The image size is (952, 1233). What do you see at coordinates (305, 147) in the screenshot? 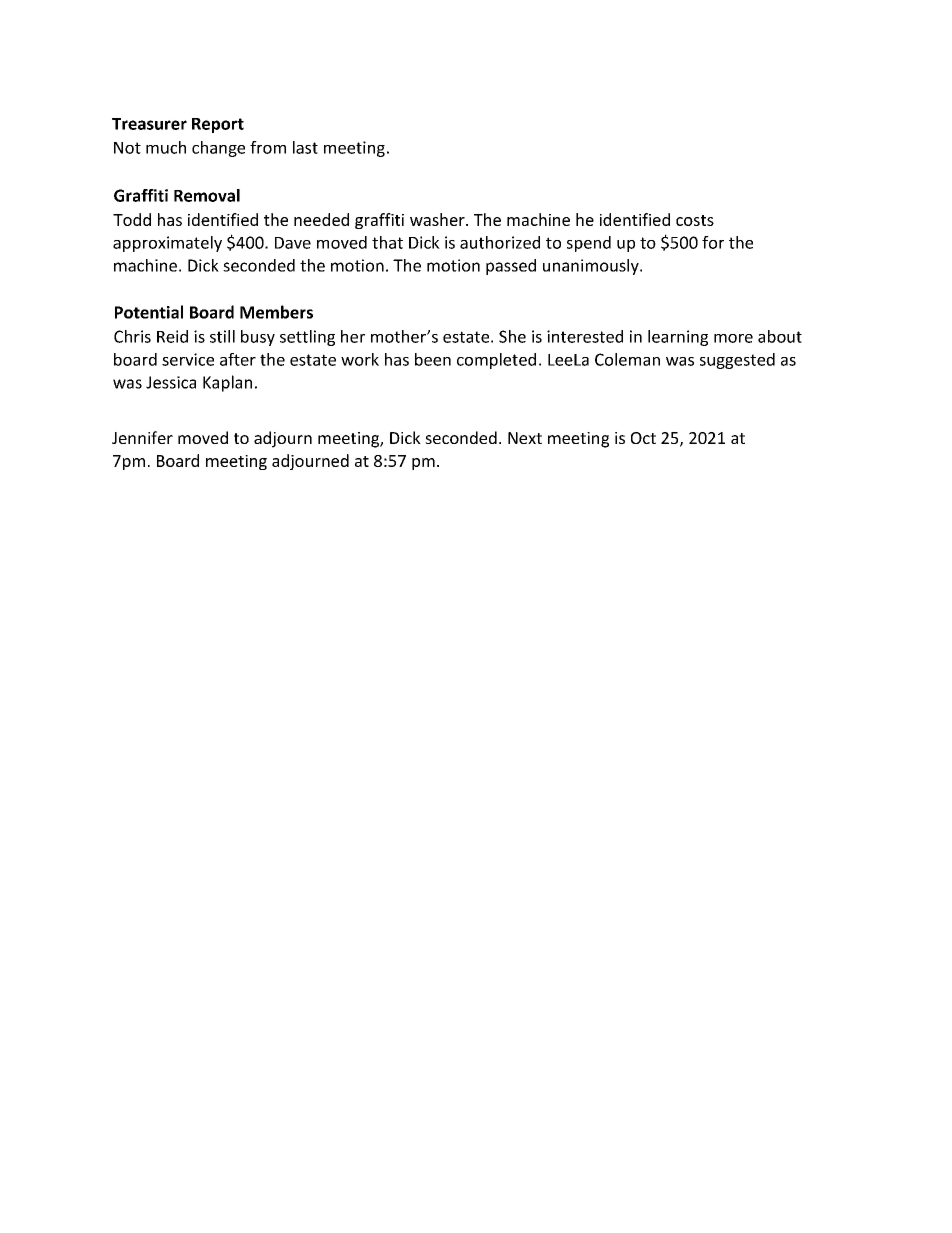
I see `last` at bounding box center [305, 147].
